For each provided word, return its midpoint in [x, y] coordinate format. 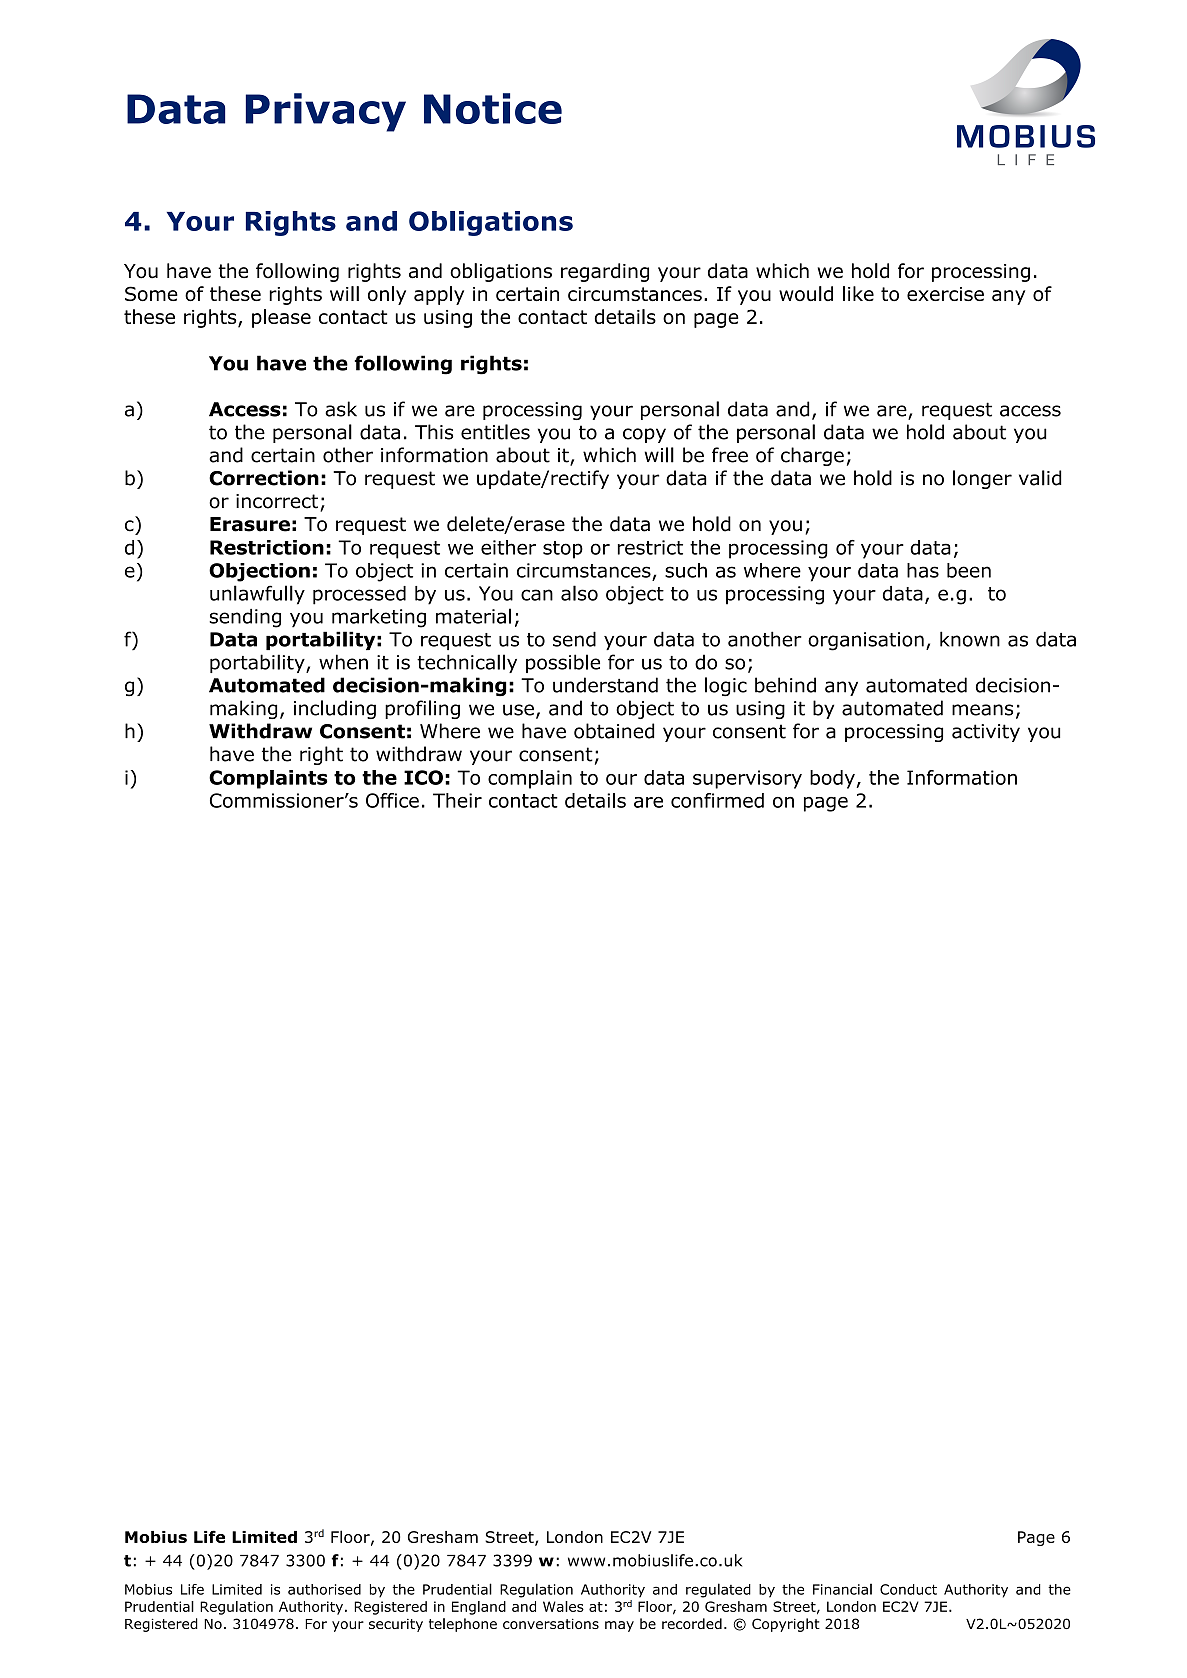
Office [392, 800]
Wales [563, 1606]
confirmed [717, 800]
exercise [945, 294]
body [833, 779]
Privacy [326, 112]
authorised [324, 1589]
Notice [493, 108]
